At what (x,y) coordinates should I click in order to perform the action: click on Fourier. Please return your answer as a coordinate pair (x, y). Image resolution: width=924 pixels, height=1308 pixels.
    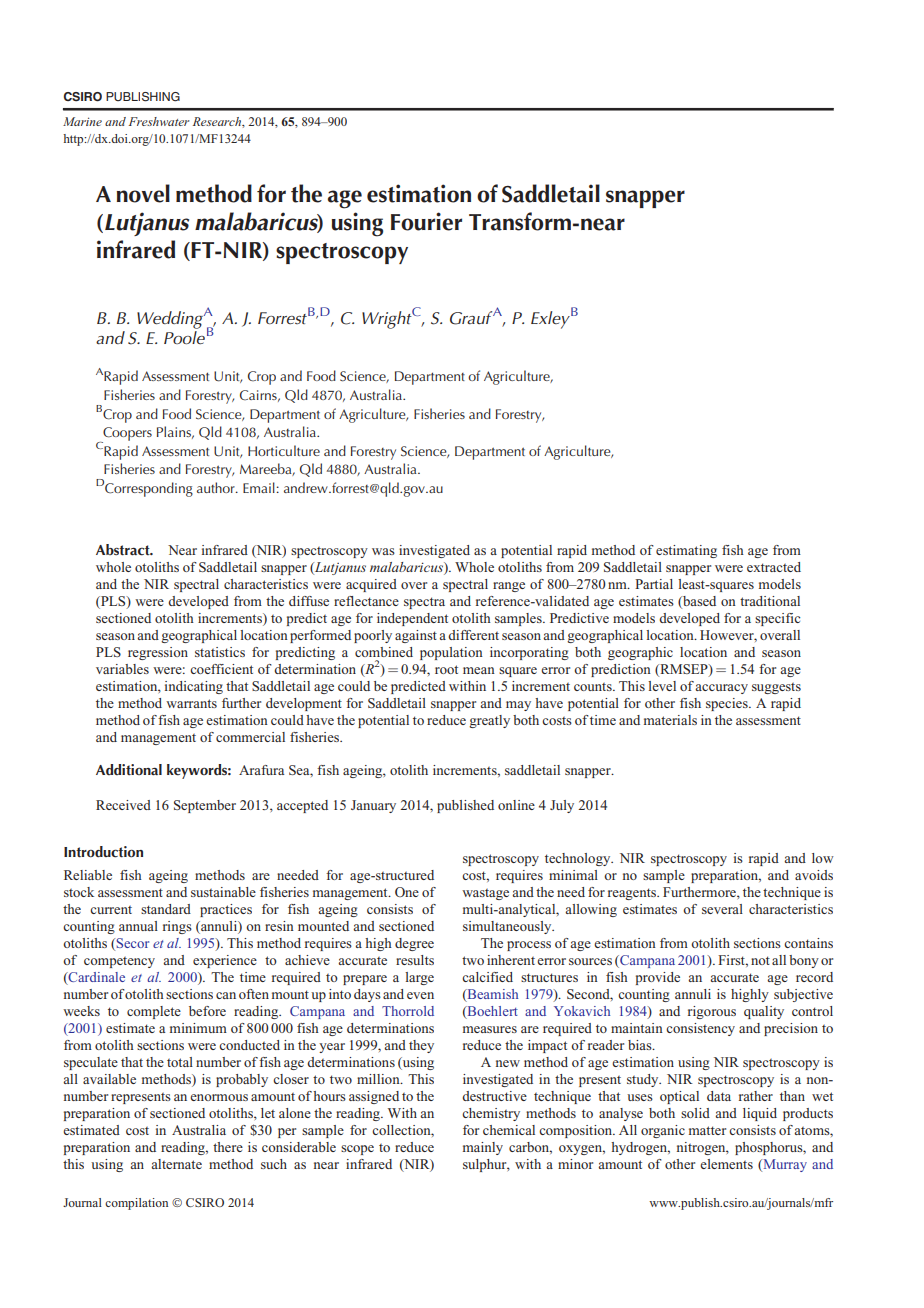
    Looking at the image, I should click on (426, 221).
